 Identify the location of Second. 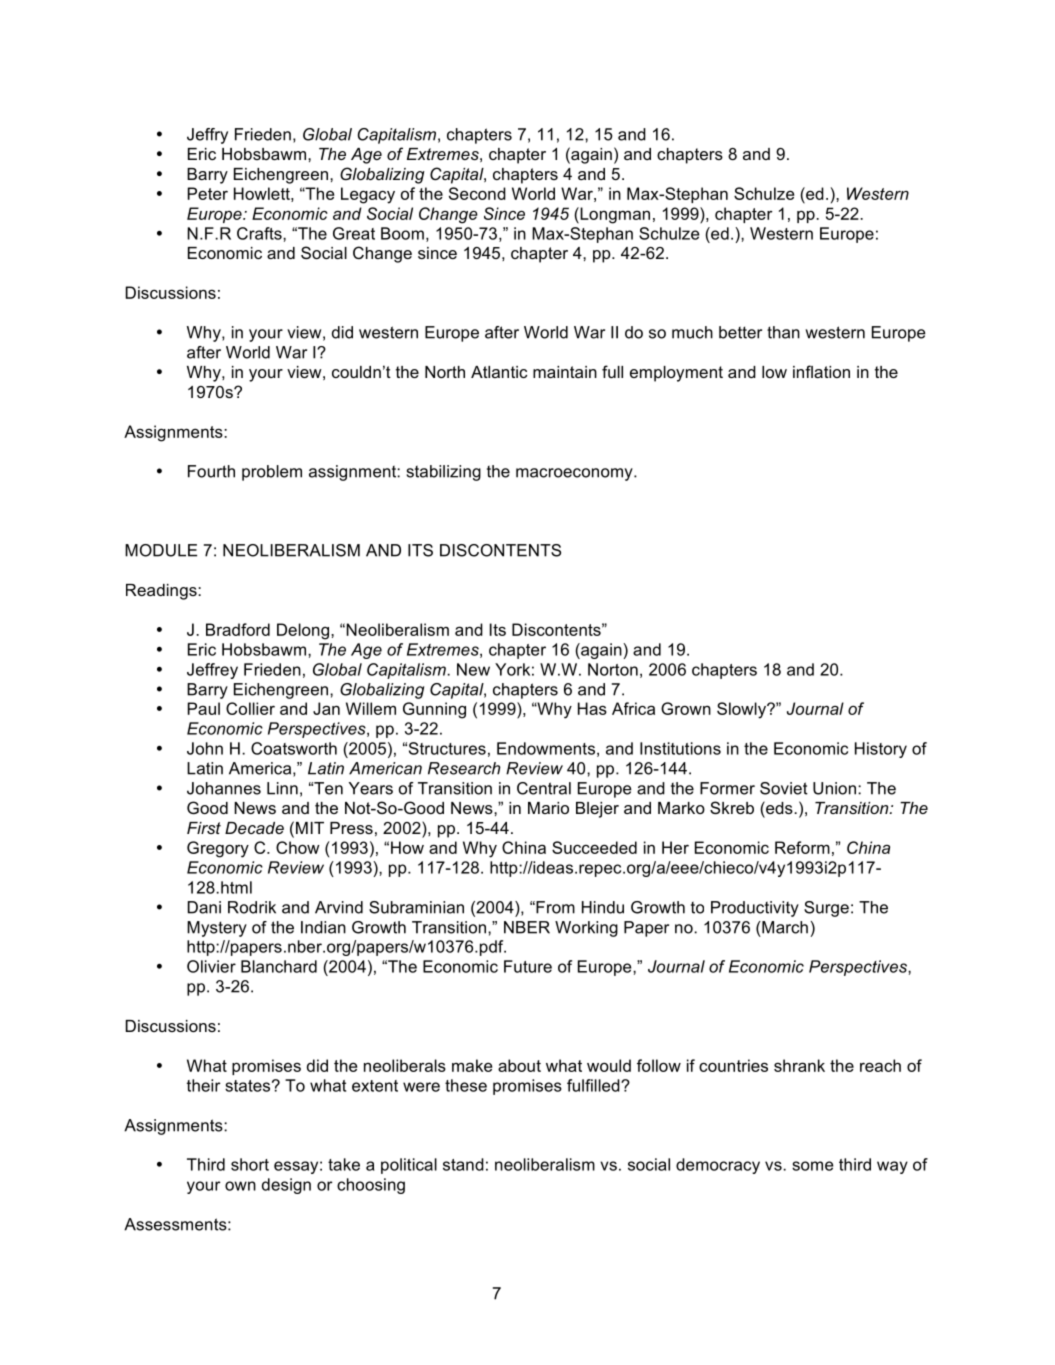
(477, 193).
